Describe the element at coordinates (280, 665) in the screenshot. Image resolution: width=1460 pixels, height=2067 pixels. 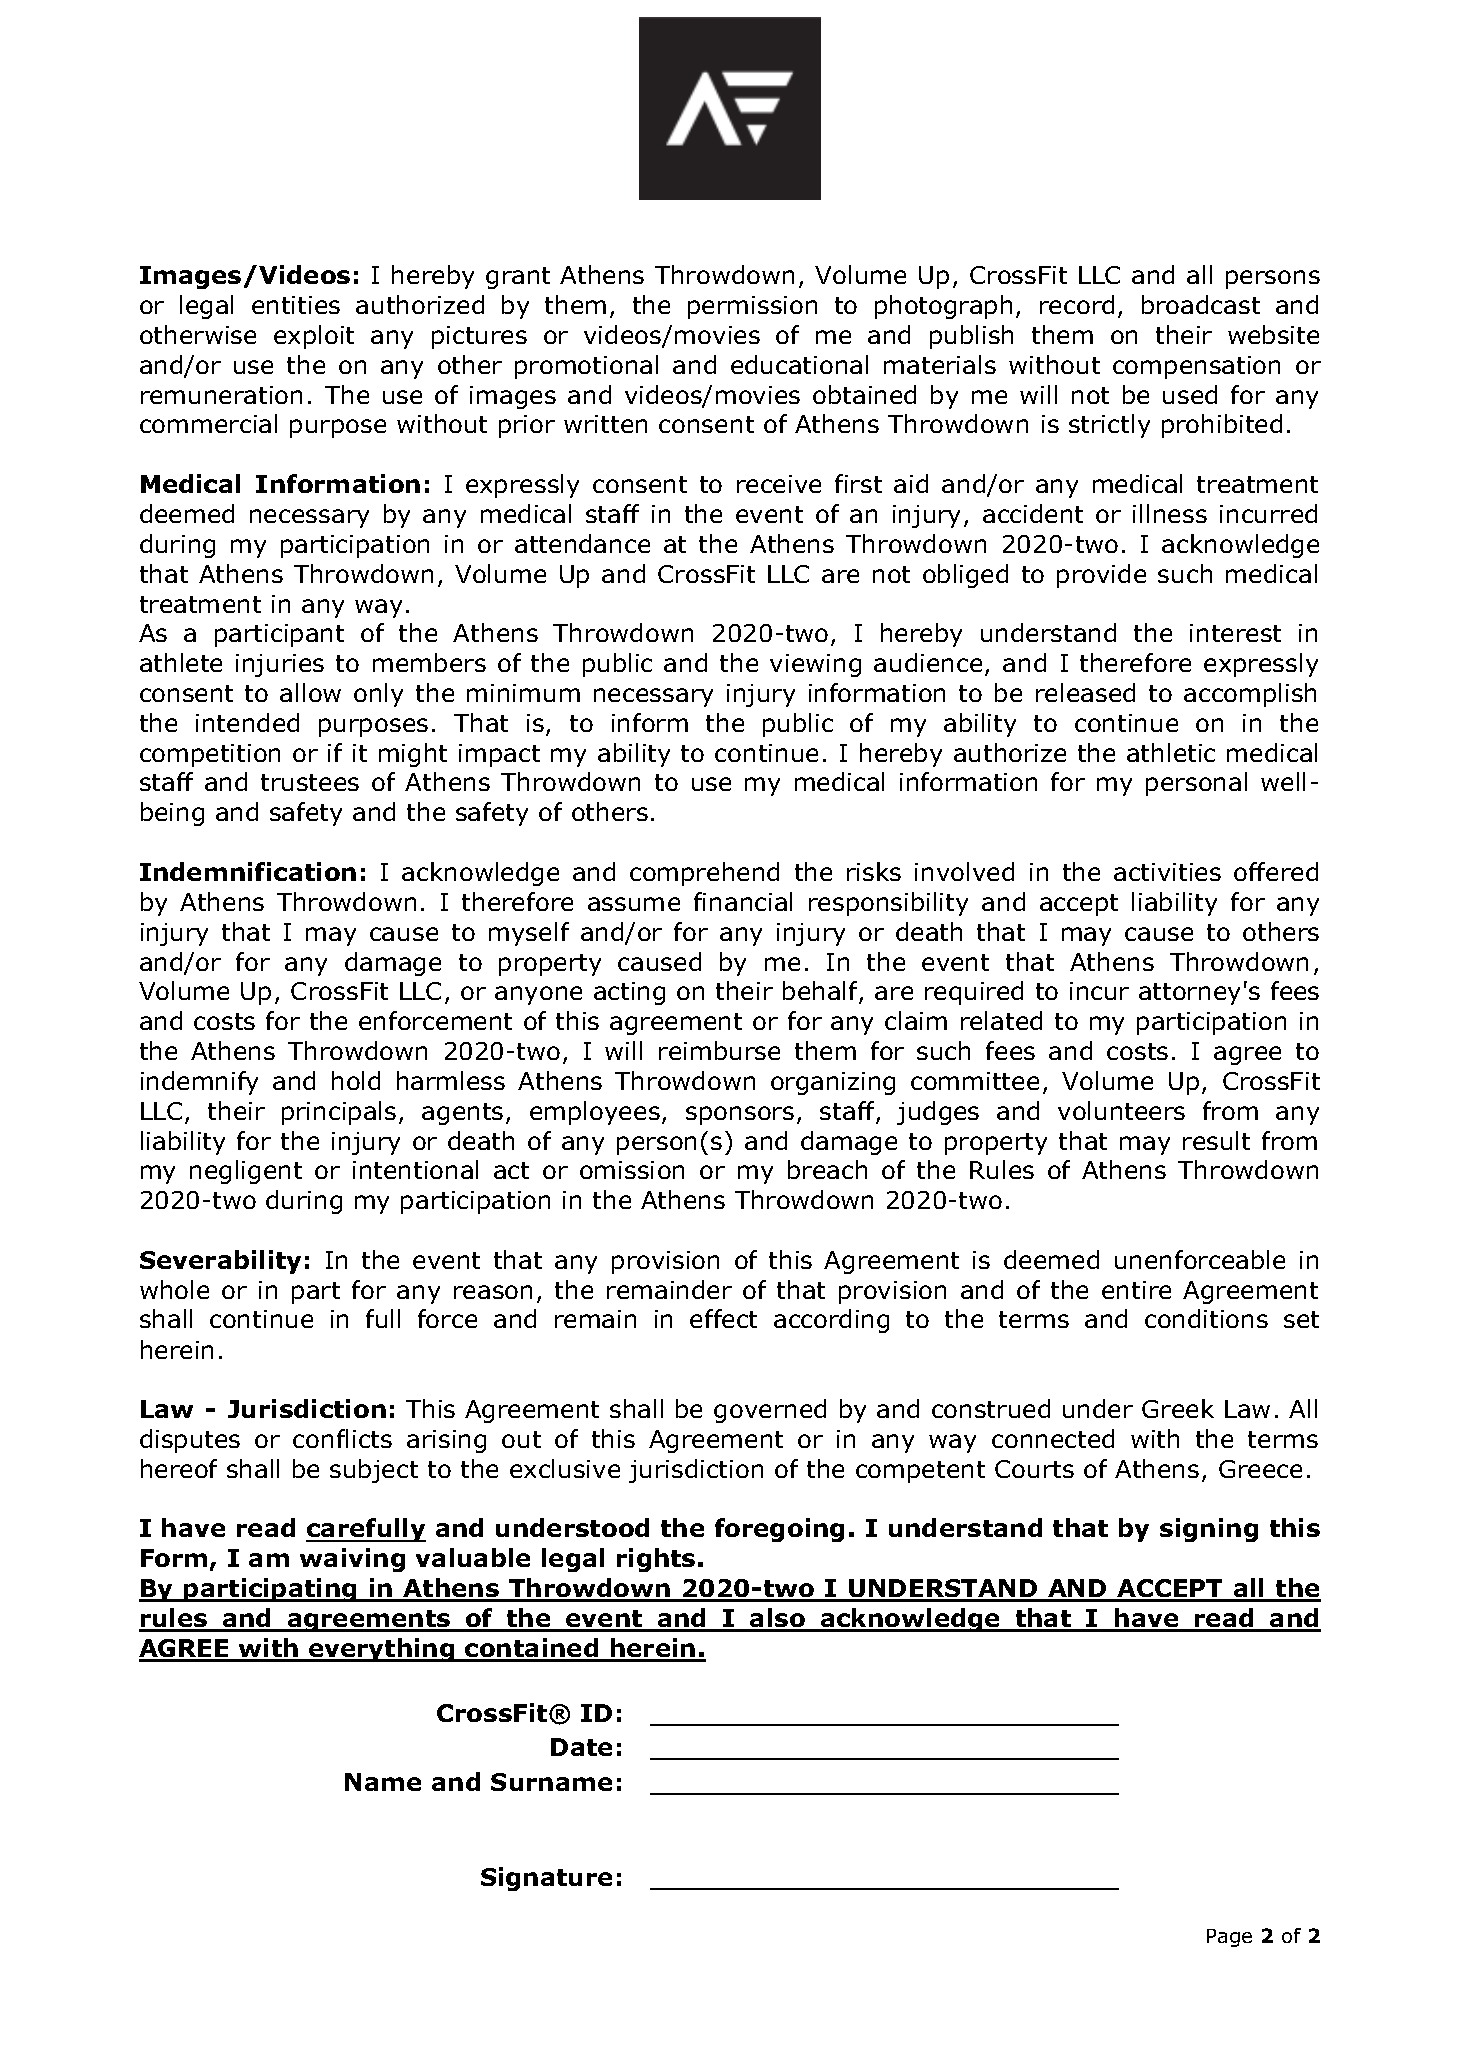
I see `injuries` at that location.
